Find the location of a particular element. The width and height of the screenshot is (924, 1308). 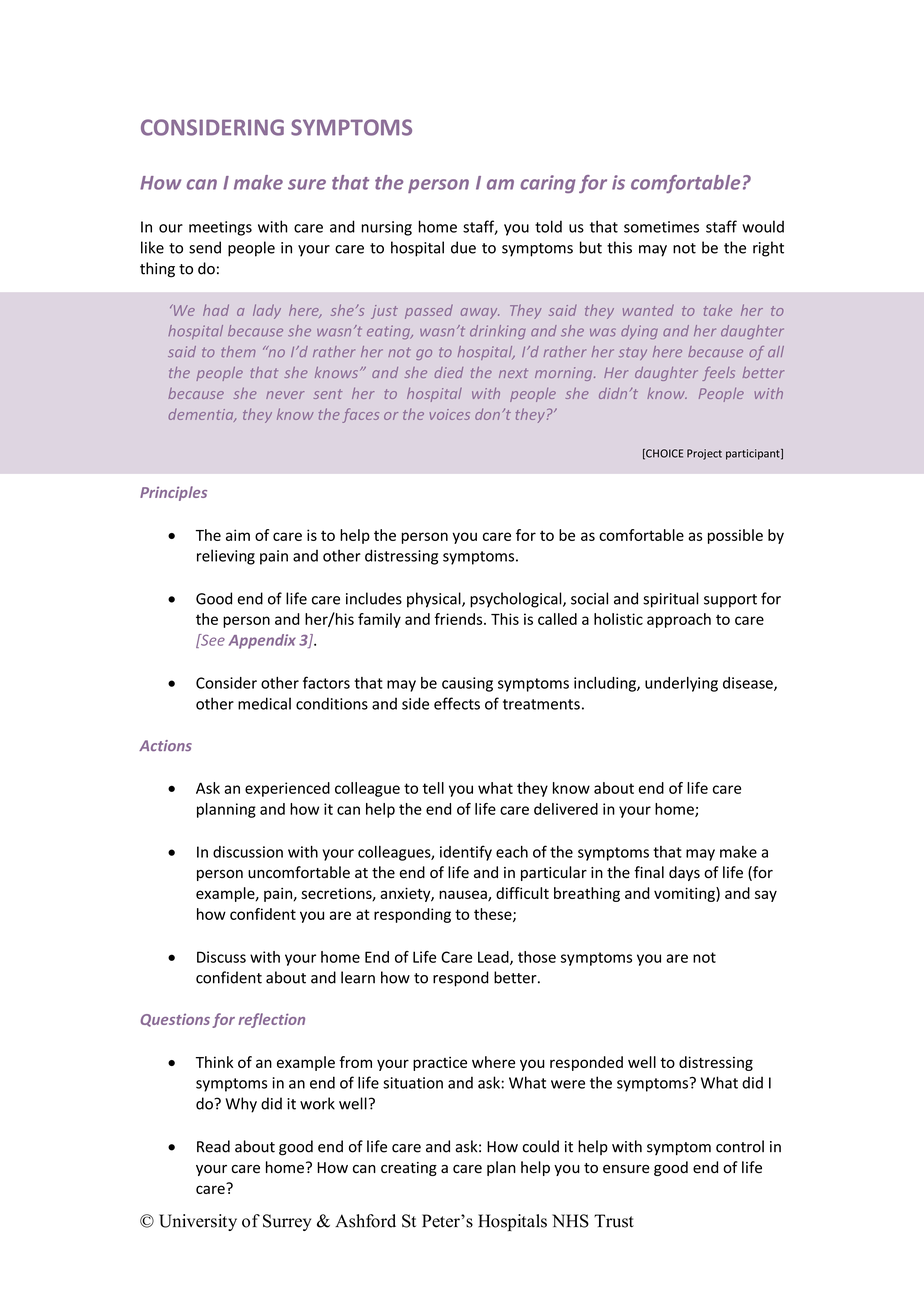

Project is located at coordinates (704, 454).
